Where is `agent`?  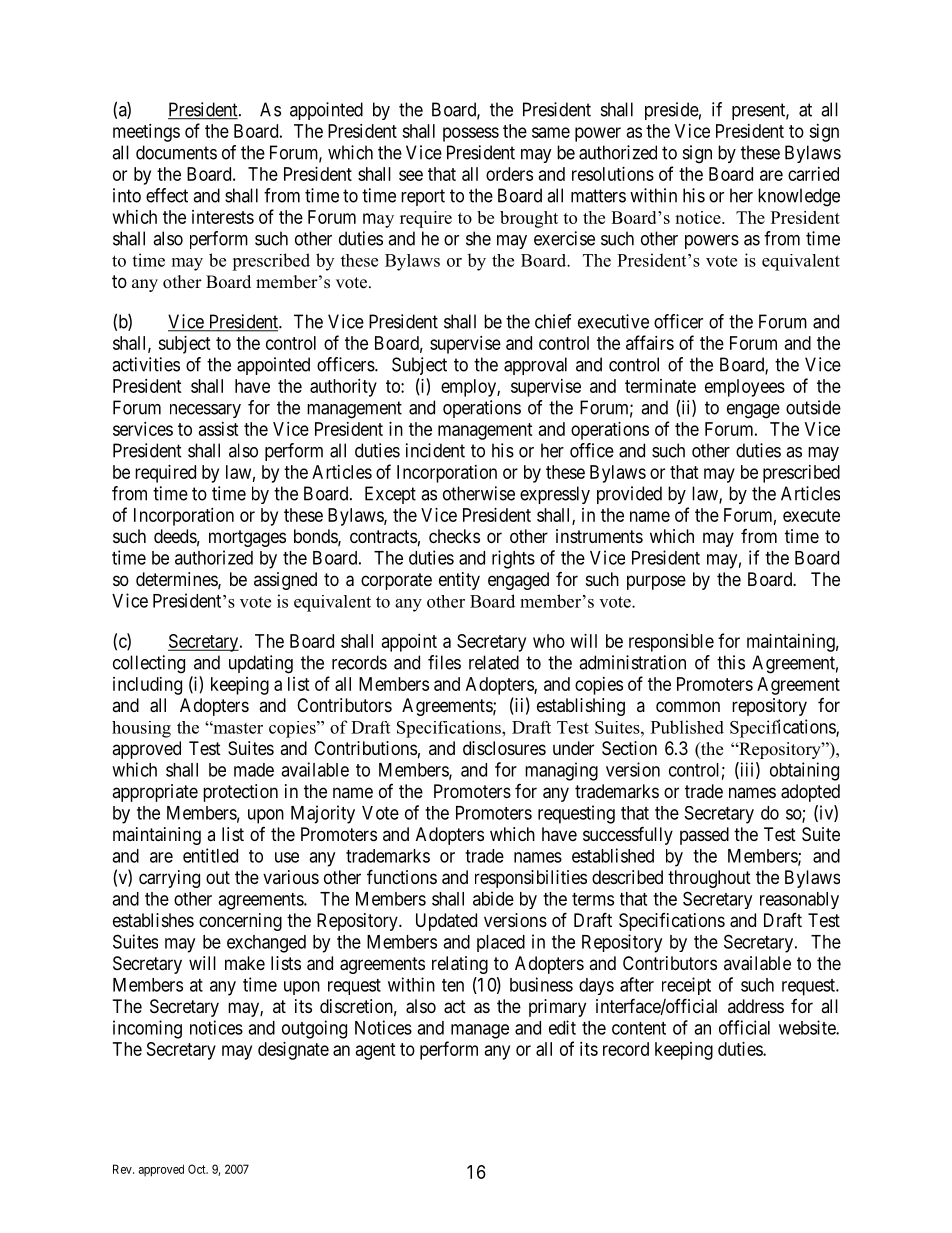 agent is located at coordinates (376, 1051).
